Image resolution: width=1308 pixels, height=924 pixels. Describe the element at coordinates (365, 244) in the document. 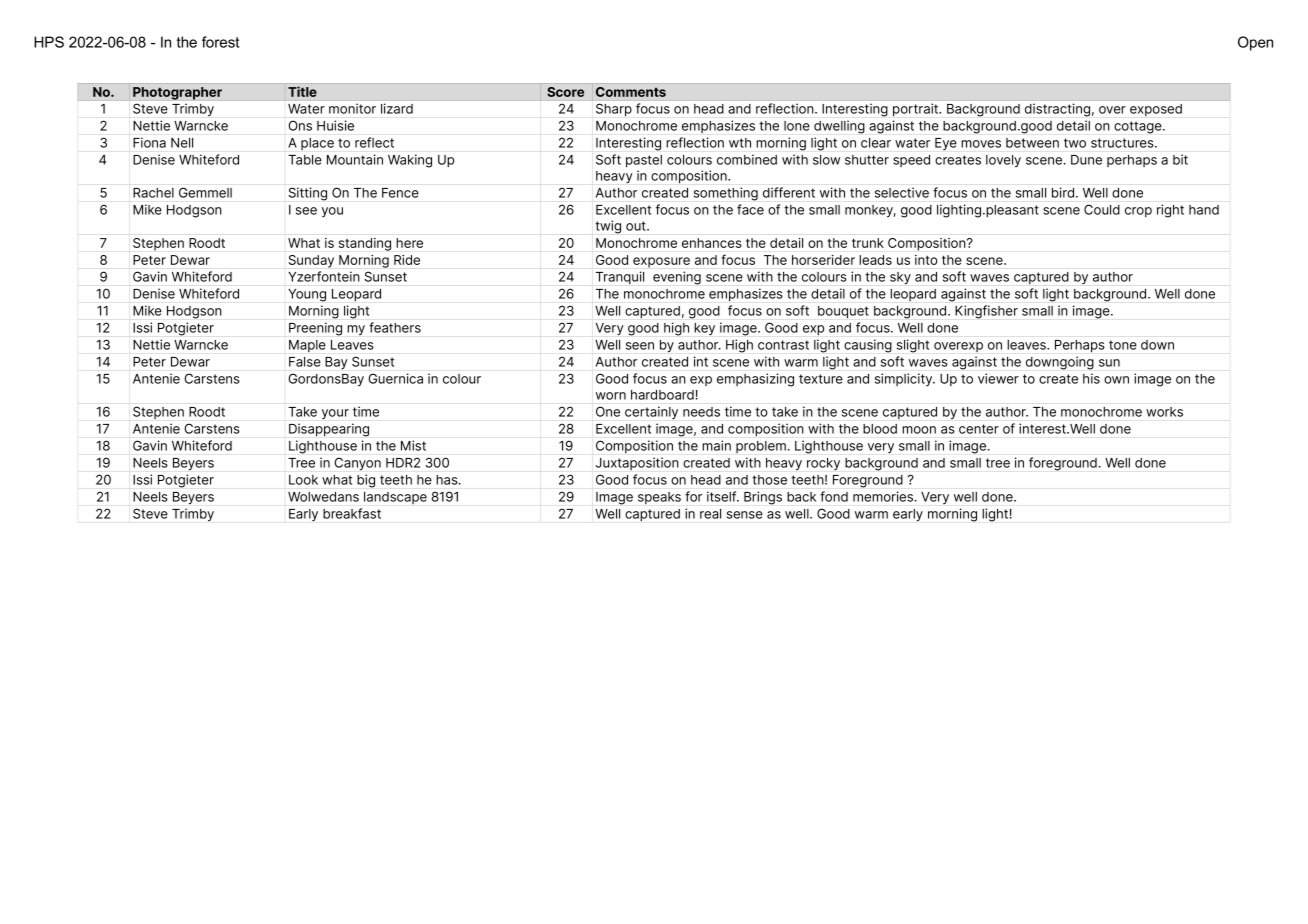

I see `standing` at that location.
